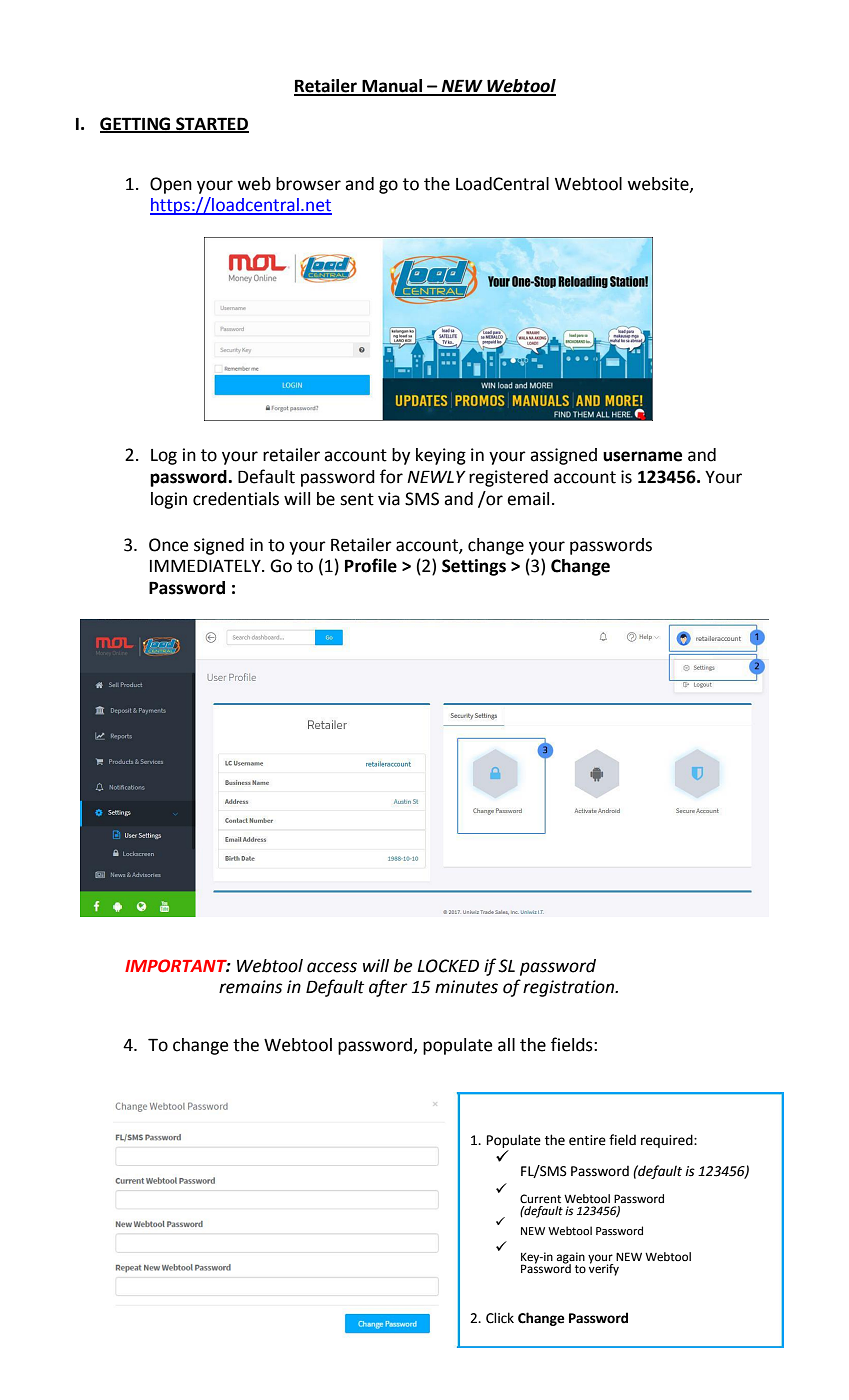 Image resolution: width=849 pixels, height=1400 pixels. I want to click on registration, so click(570, 988).
